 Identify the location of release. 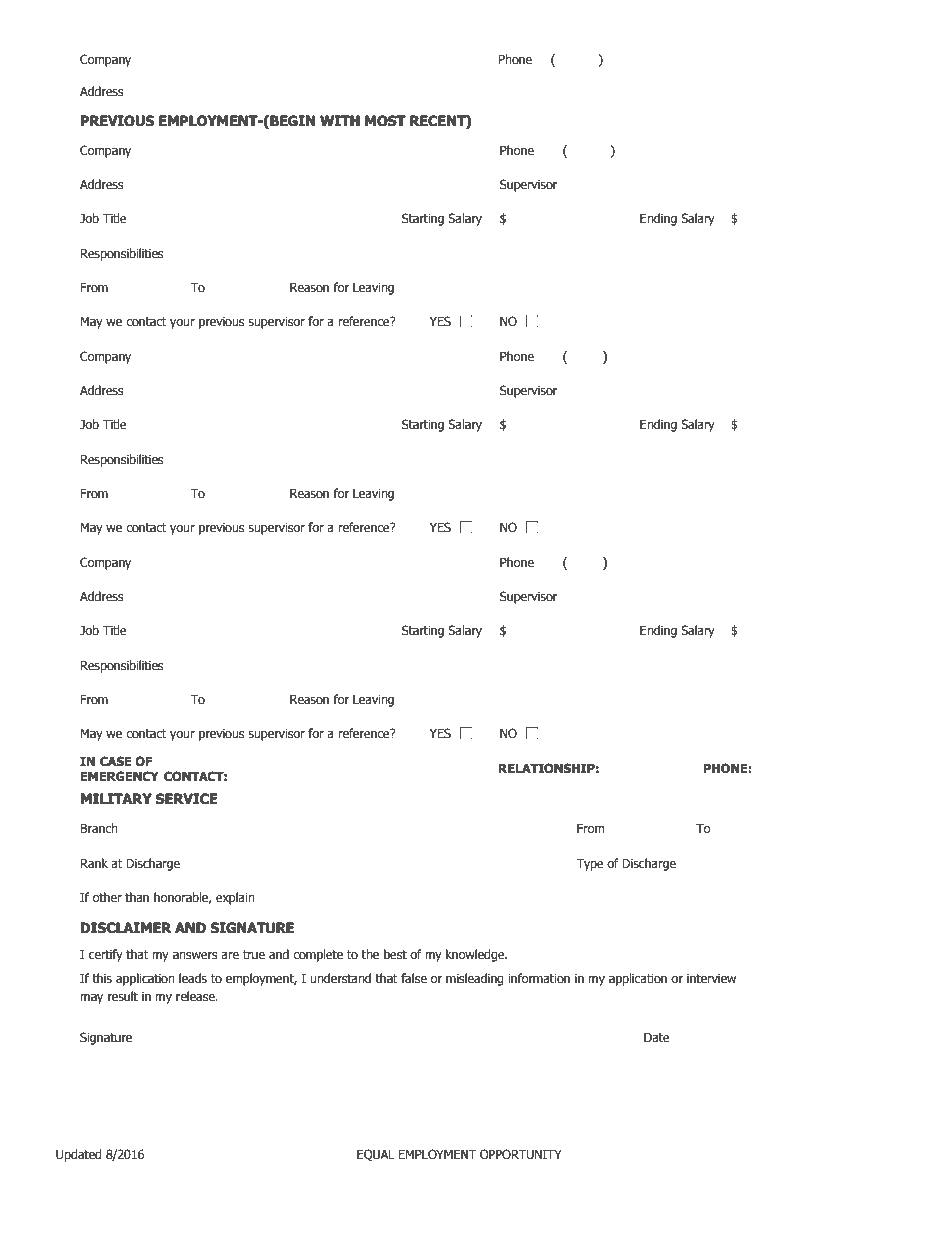
(196, 996).
